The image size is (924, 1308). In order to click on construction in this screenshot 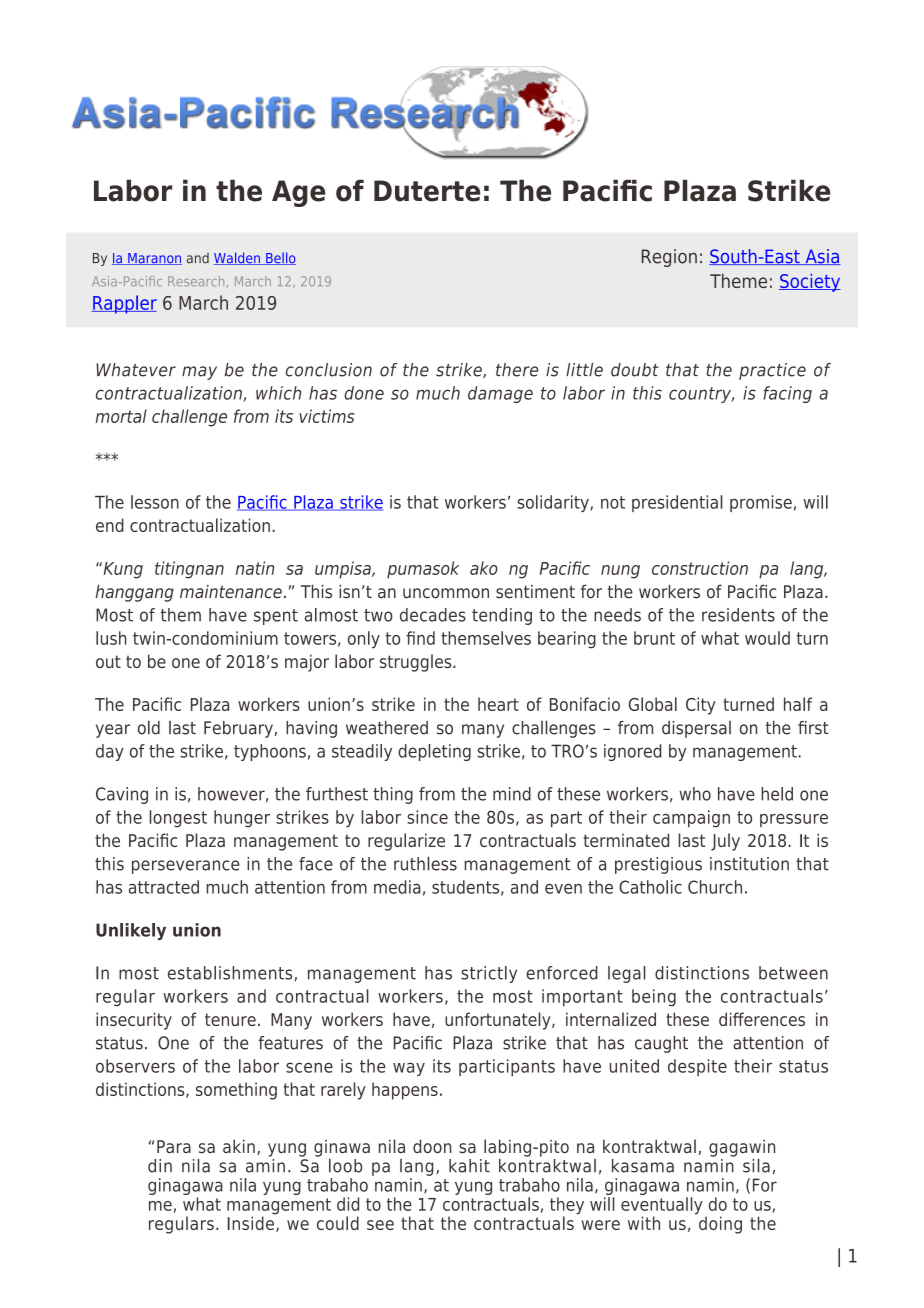, I will do `click(700, 568)`.
